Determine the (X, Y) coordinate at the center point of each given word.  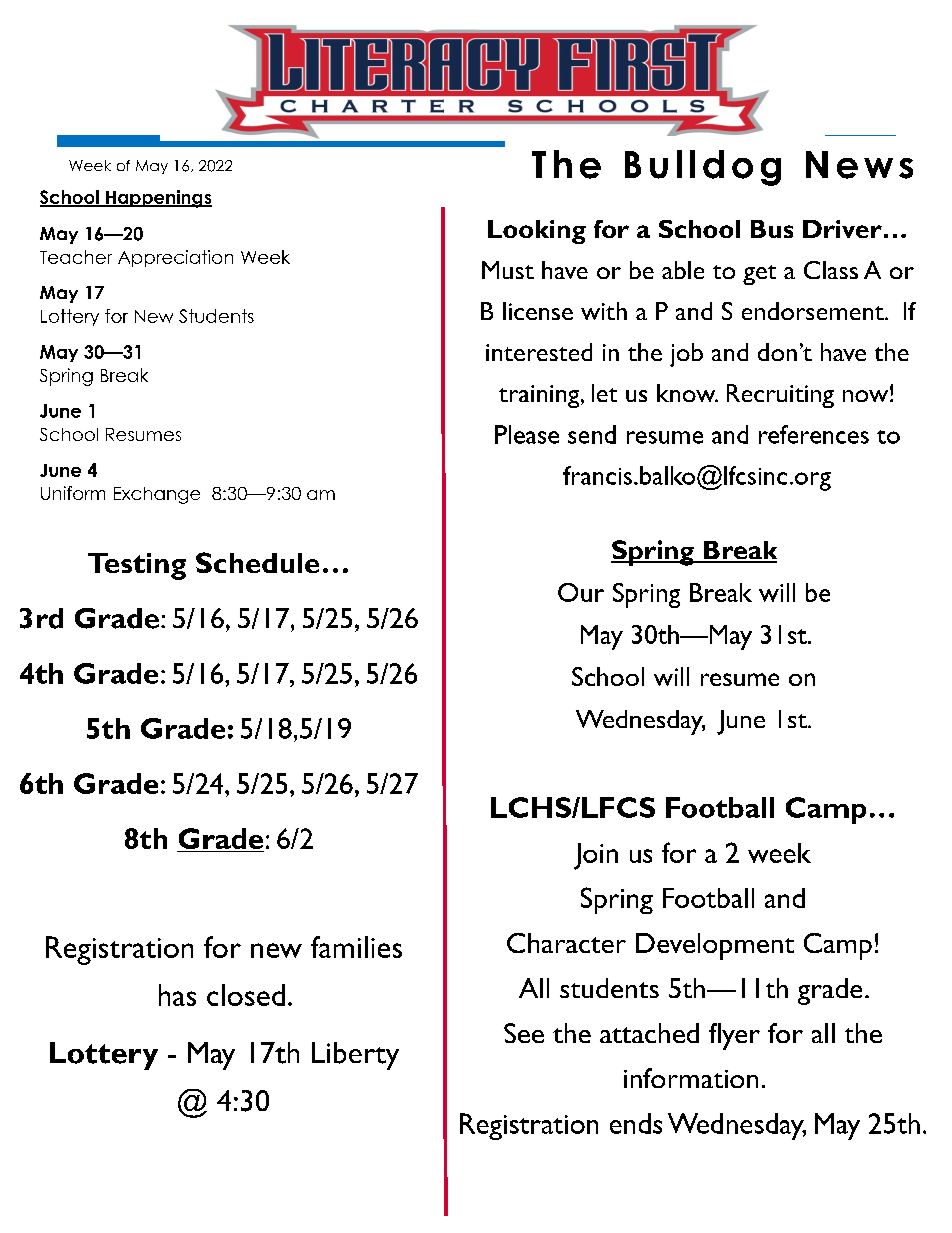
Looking (537, 232)
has (177, 995)
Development (715, 946)
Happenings (158, 199)
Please (527, 434)
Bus (772, 229)
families (356, 947)
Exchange (157, 495)
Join (596, 856)
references (814, 434)
